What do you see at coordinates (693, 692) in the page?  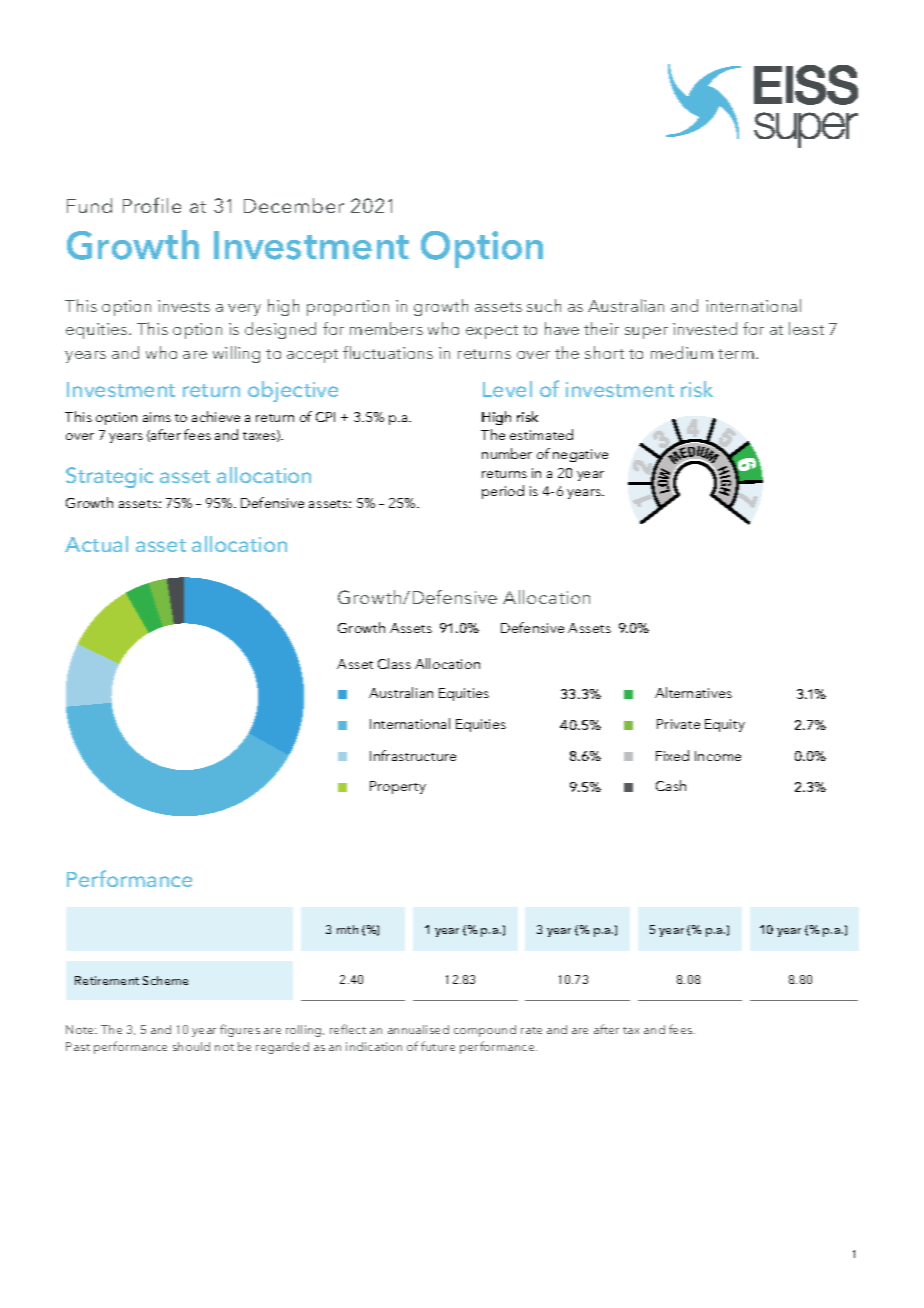 I see `Alternatives` at bounding box center [693, 692].
